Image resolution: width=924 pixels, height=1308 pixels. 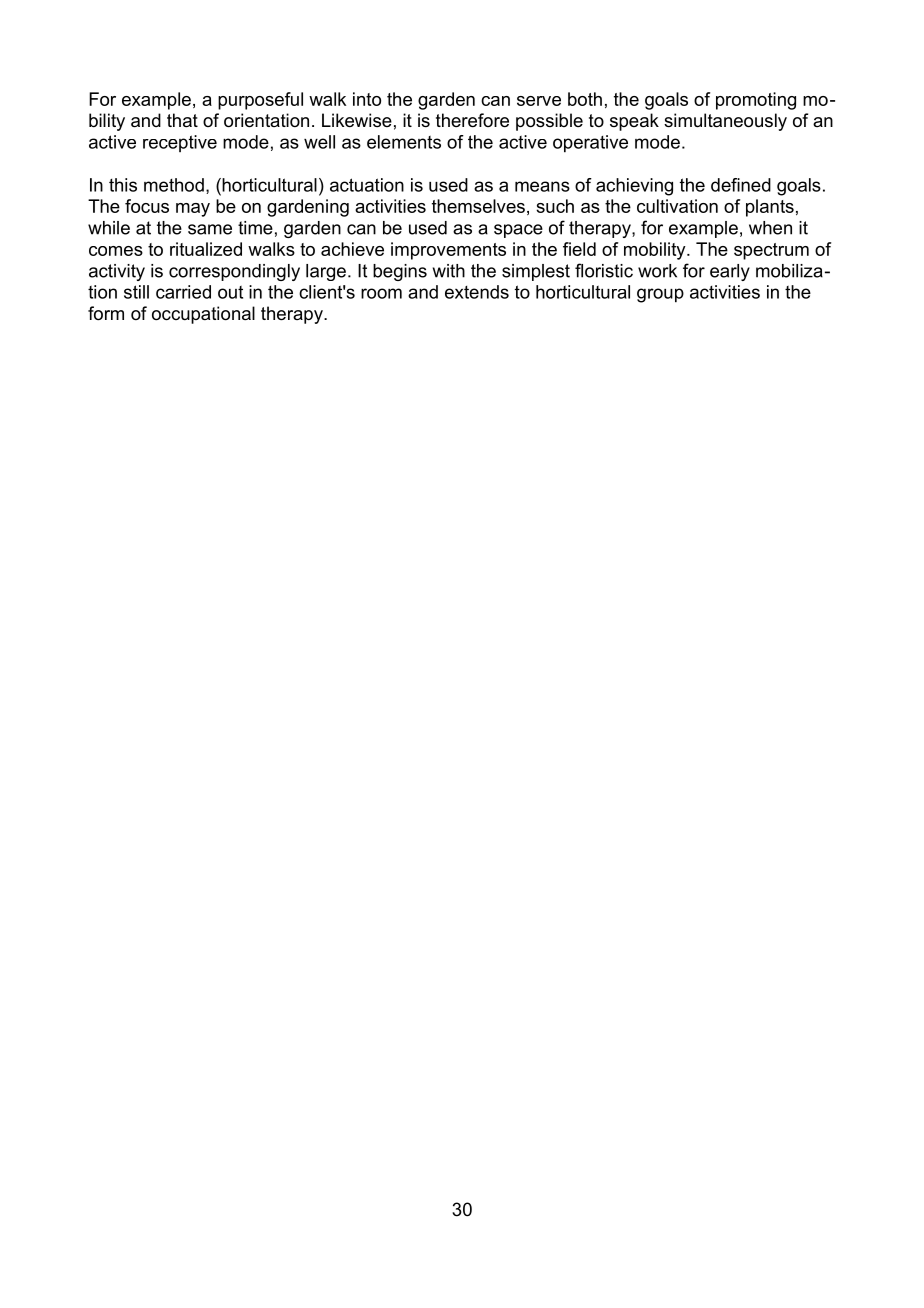 What do you see at coordinates (193, 210) in the screenshot?
I see `may` at bounding box center [193, 210].
